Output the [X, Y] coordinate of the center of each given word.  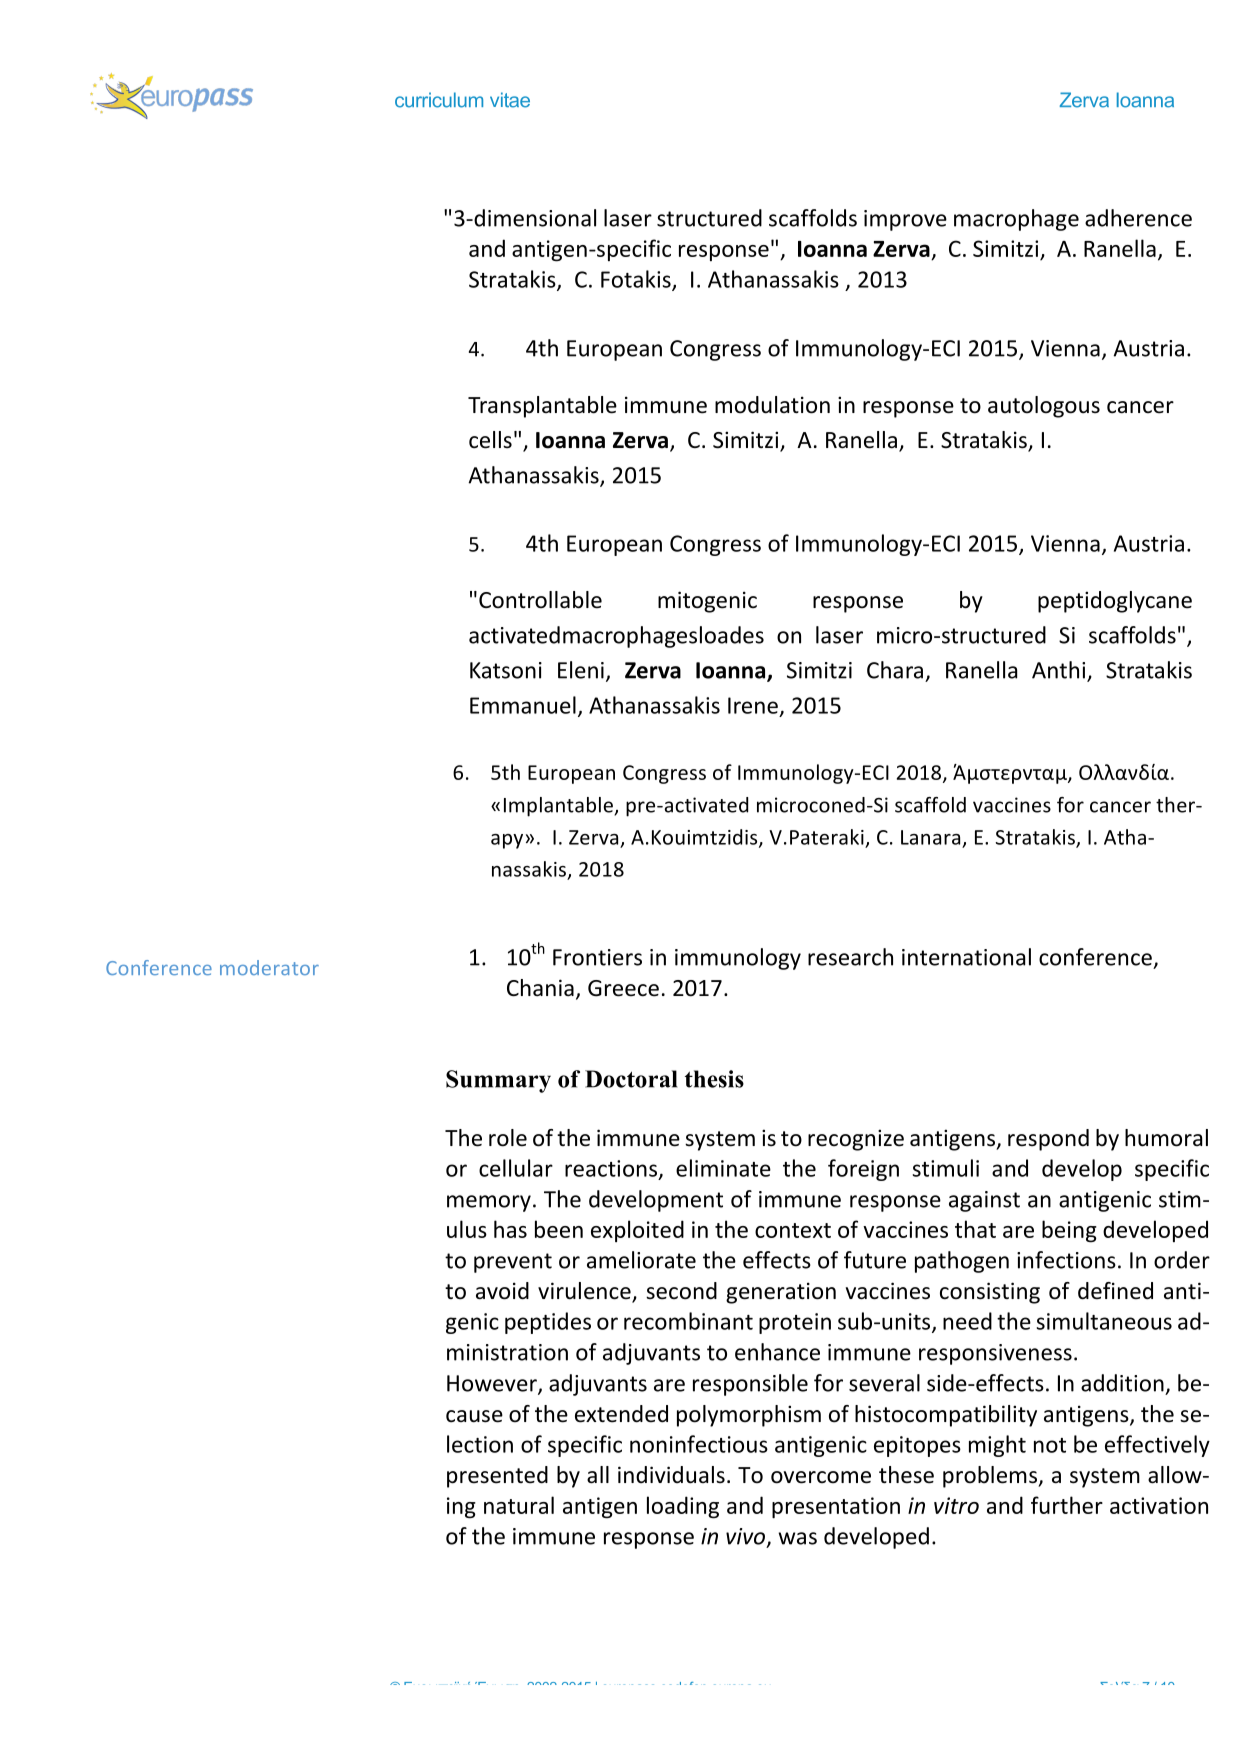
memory [489, 1203]
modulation [772, 405]
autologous [1044, 407]
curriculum [439, 100]
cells [490, 440]
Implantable [559, 807]
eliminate [723, 1168]
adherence [1138, 218]
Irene [753, 705]
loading [683, 1507]
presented [497, 1477]
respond [1048, 1140]
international [966, 957]
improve [905, 220]
